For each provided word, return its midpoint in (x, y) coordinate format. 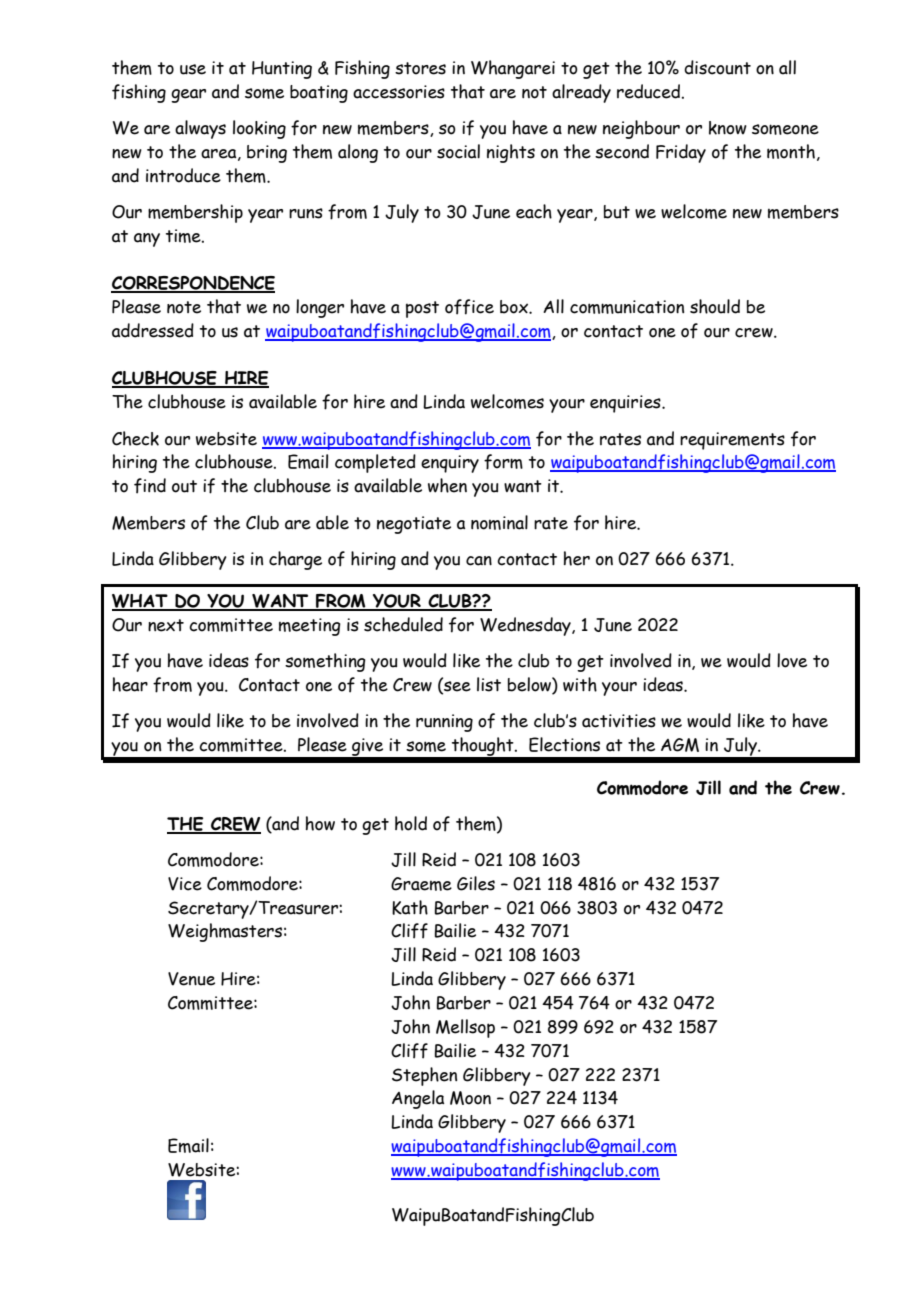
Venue (191, 979)
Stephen (424, 1076)
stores (420, 68)
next (166, 625)
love (792, 660)
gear (188, 96)
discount (717, 67)
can (479, 561)
